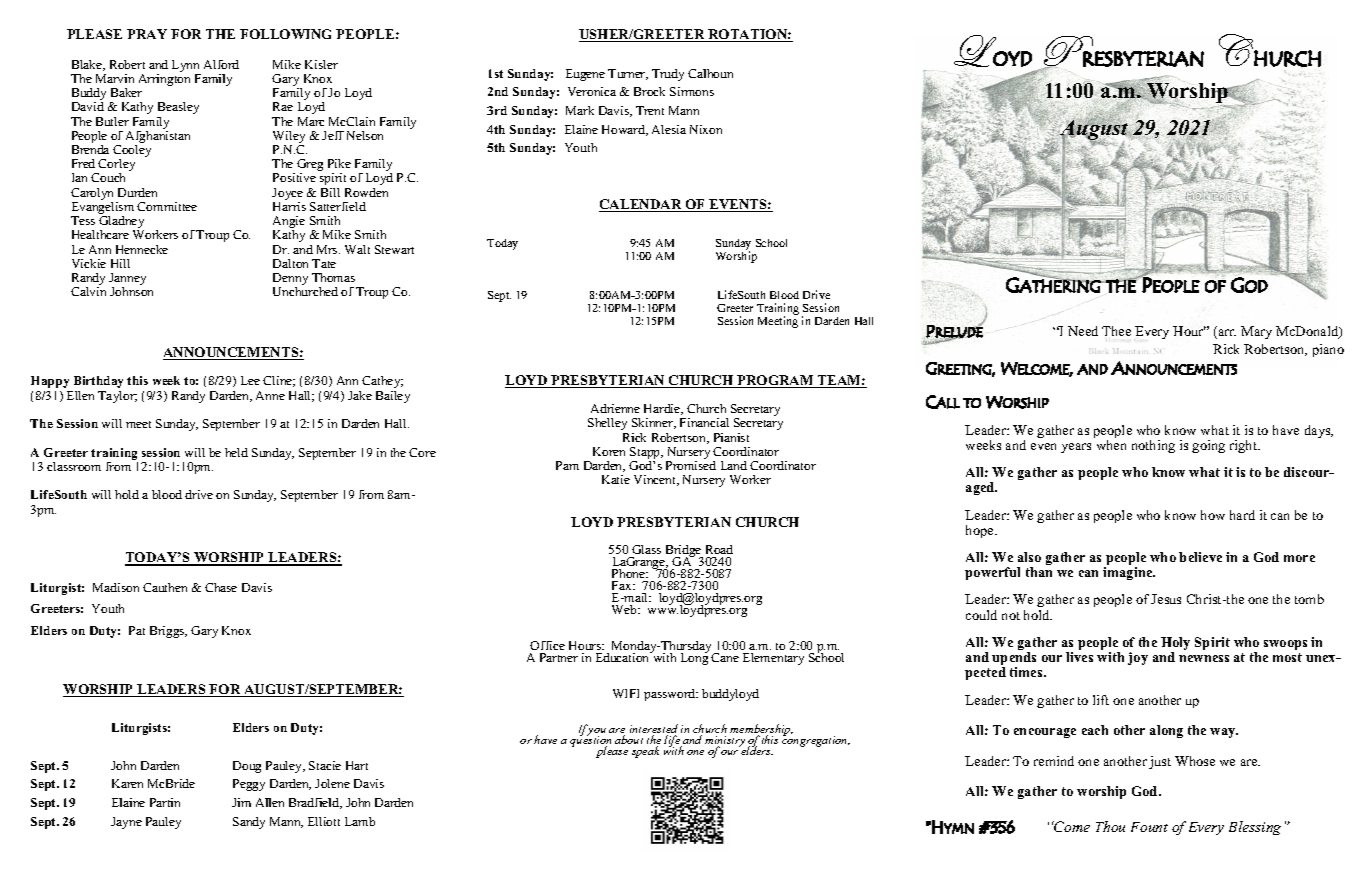  I want to click on Chase, so click(221, 587).
